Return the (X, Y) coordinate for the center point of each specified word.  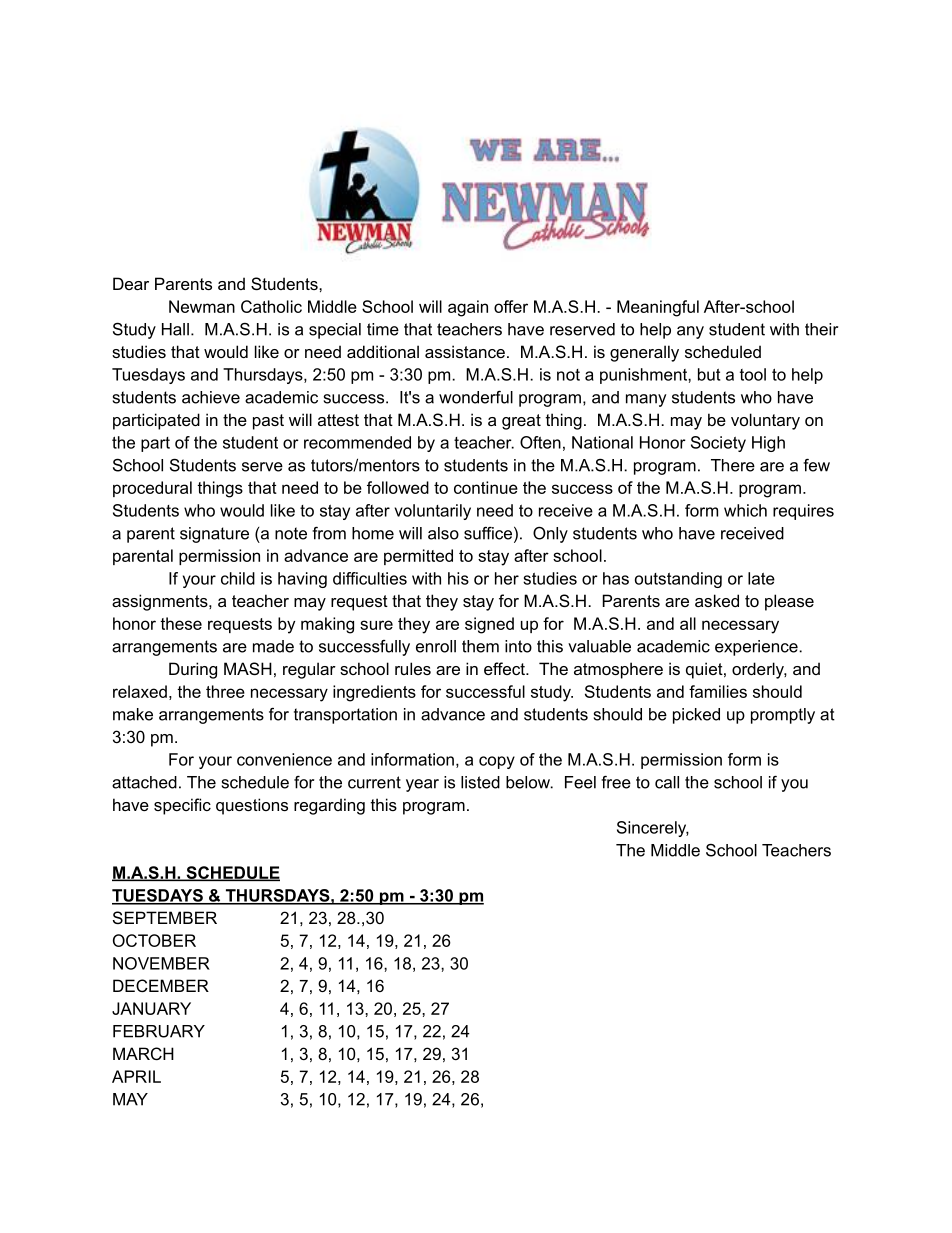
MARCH (143, 1053)
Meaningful (658, 308)
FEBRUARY (159, 1031)
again (468, 308)
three (225, 691)
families (718, 691)
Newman (202, 306)
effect (505, 668)
